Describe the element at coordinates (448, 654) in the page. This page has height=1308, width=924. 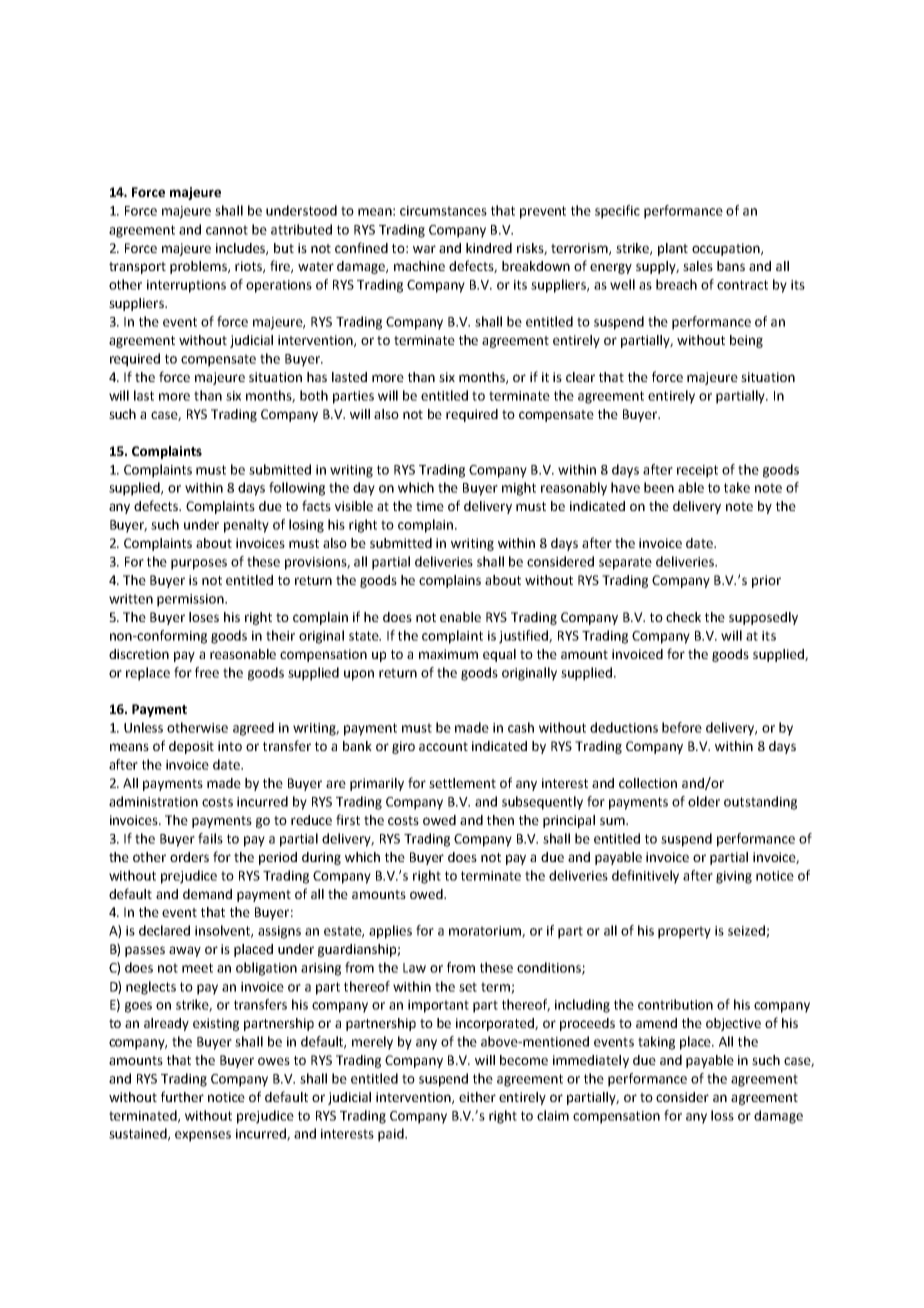
I see `maximum` at that location.
